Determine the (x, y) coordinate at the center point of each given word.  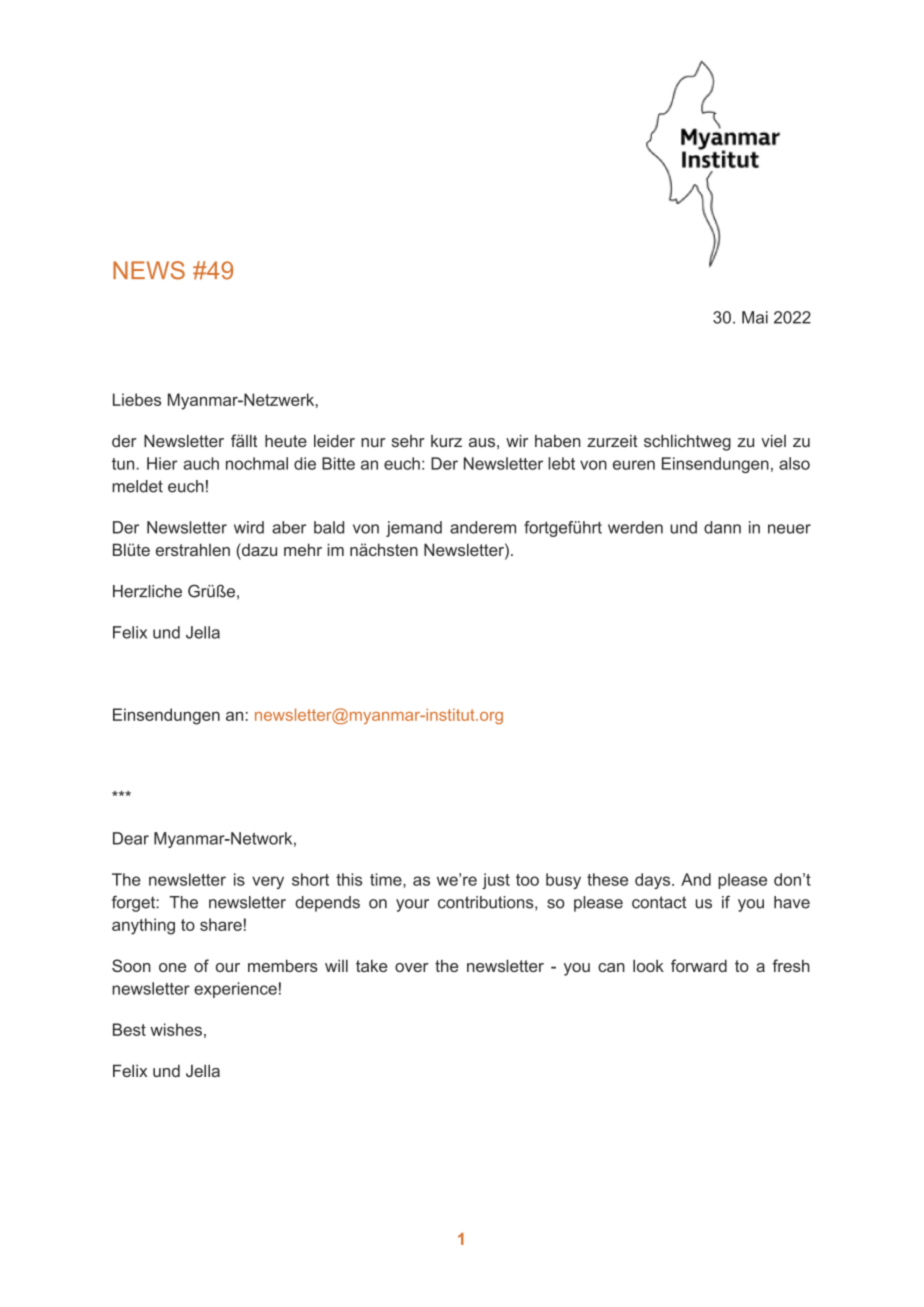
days (654, 881)
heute (286, 441)
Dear (131, 838)
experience (235, 990)
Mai (755, 317)
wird (249, 527)
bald (329, 527)
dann (722, 527)
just (496, 881)
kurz (446, 441)
